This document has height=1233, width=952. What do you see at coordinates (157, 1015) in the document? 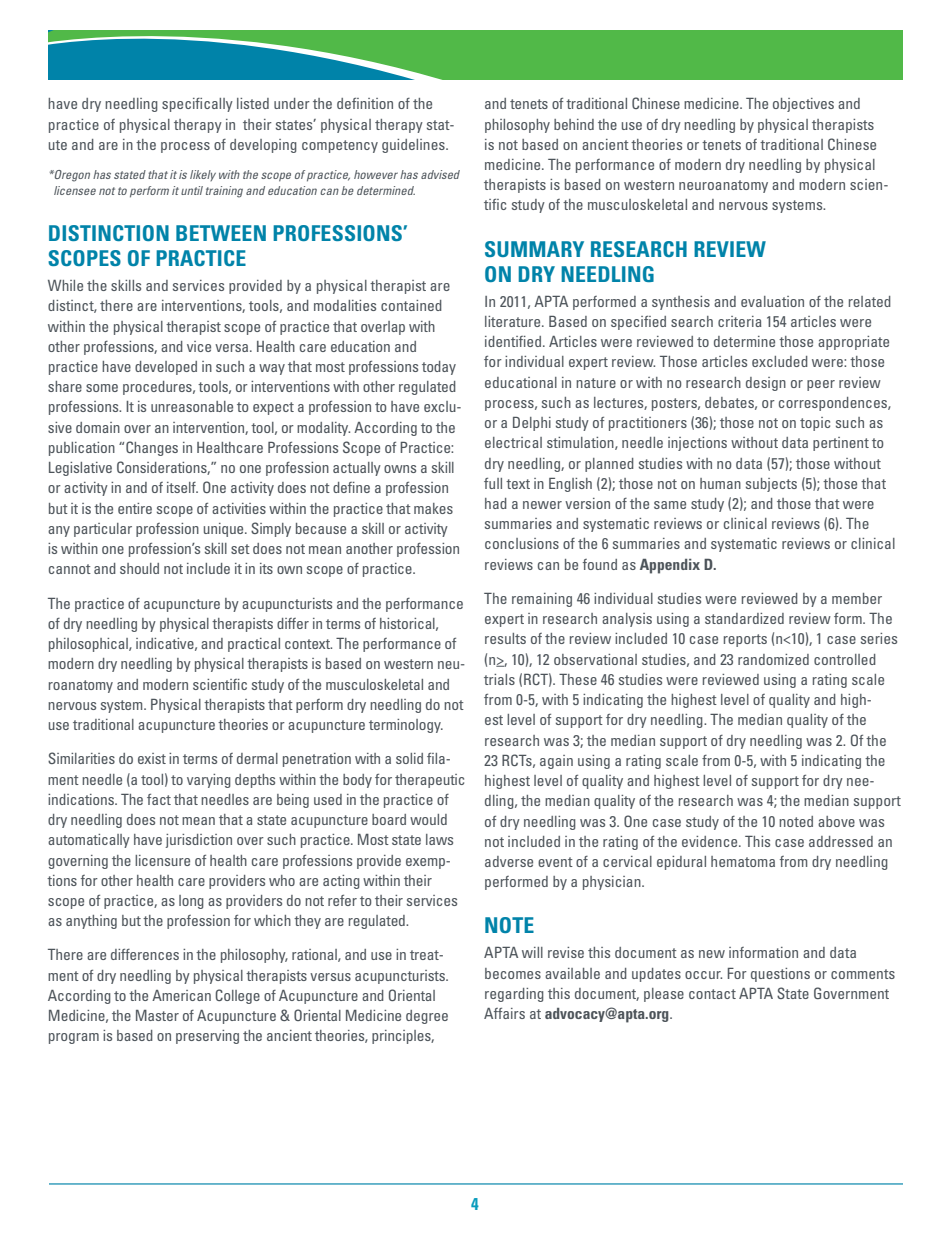
I see `Master` at bounding box center [157, 1015].
